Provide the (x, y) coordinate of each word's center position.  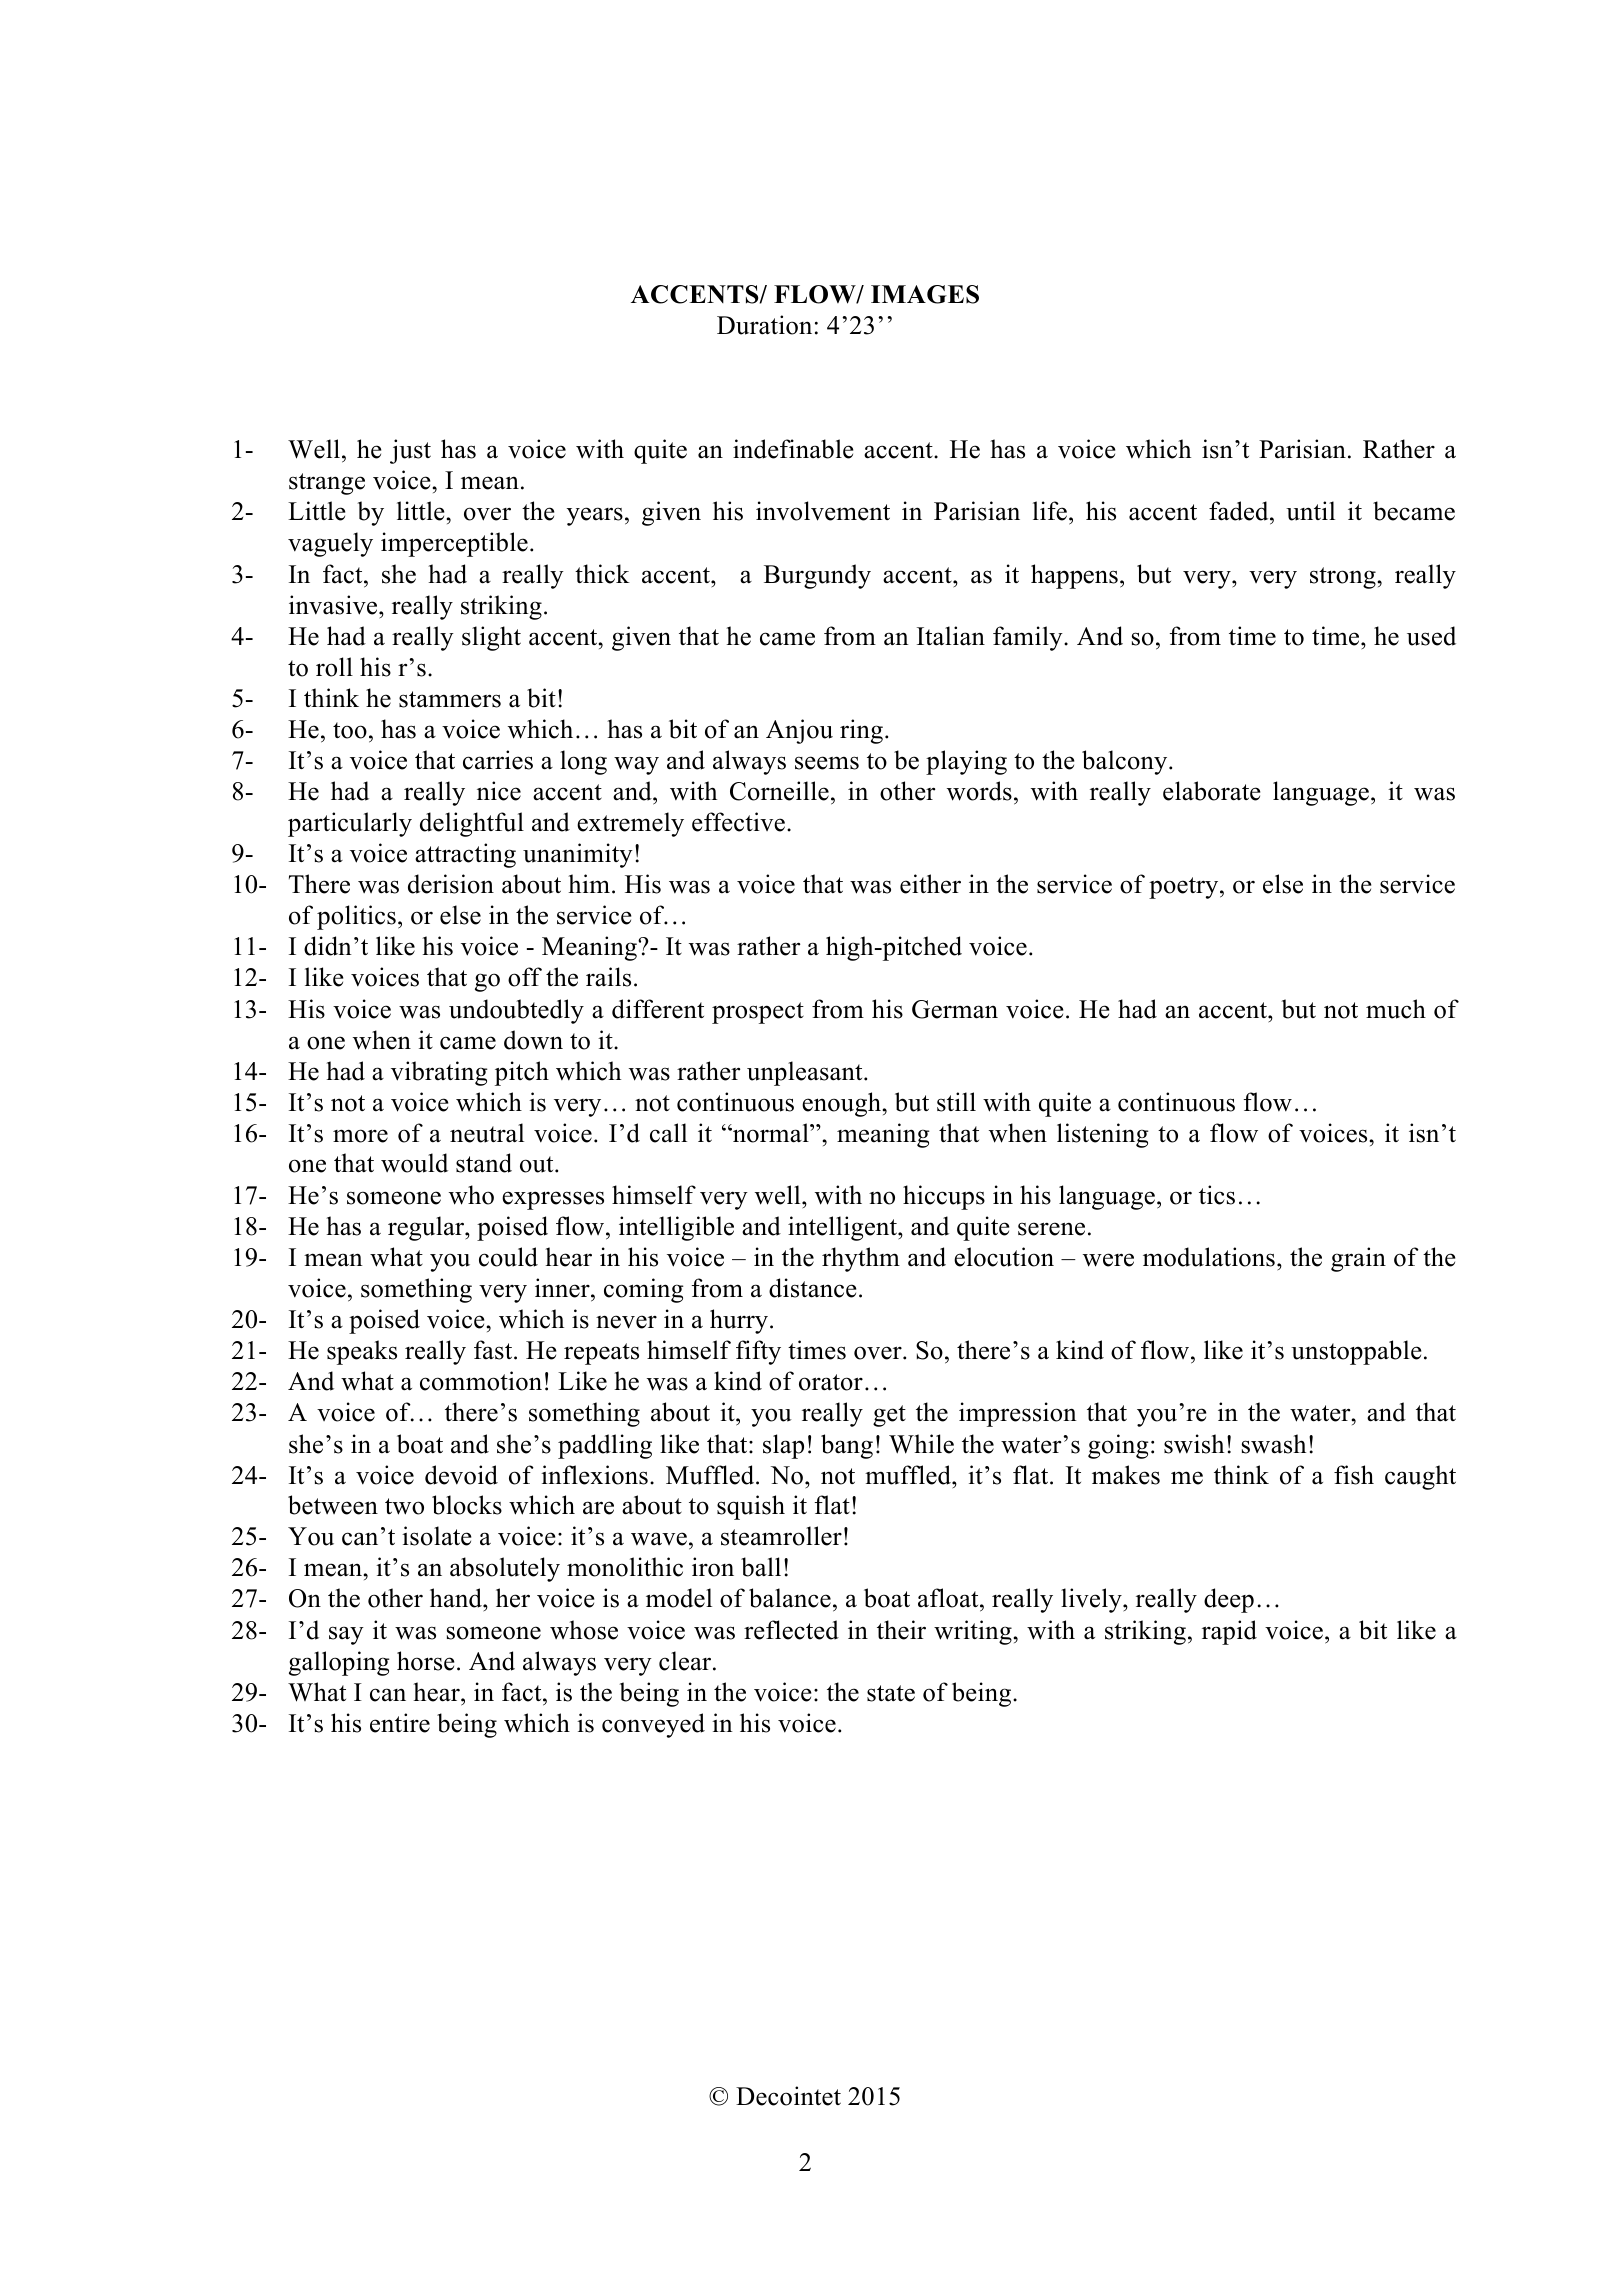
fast (494, 1350)
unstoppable (1356, 1352)
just (410, 451)
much (1396, 1009)
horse (425, 1661)
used (1431, 636)
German (955, 1009)
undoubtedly (516, 1011)
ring (861, 731)
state (891, 1693)
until (1310, 511)
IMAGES (925, 294)
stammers (450, 699)
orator (831, 1382)
